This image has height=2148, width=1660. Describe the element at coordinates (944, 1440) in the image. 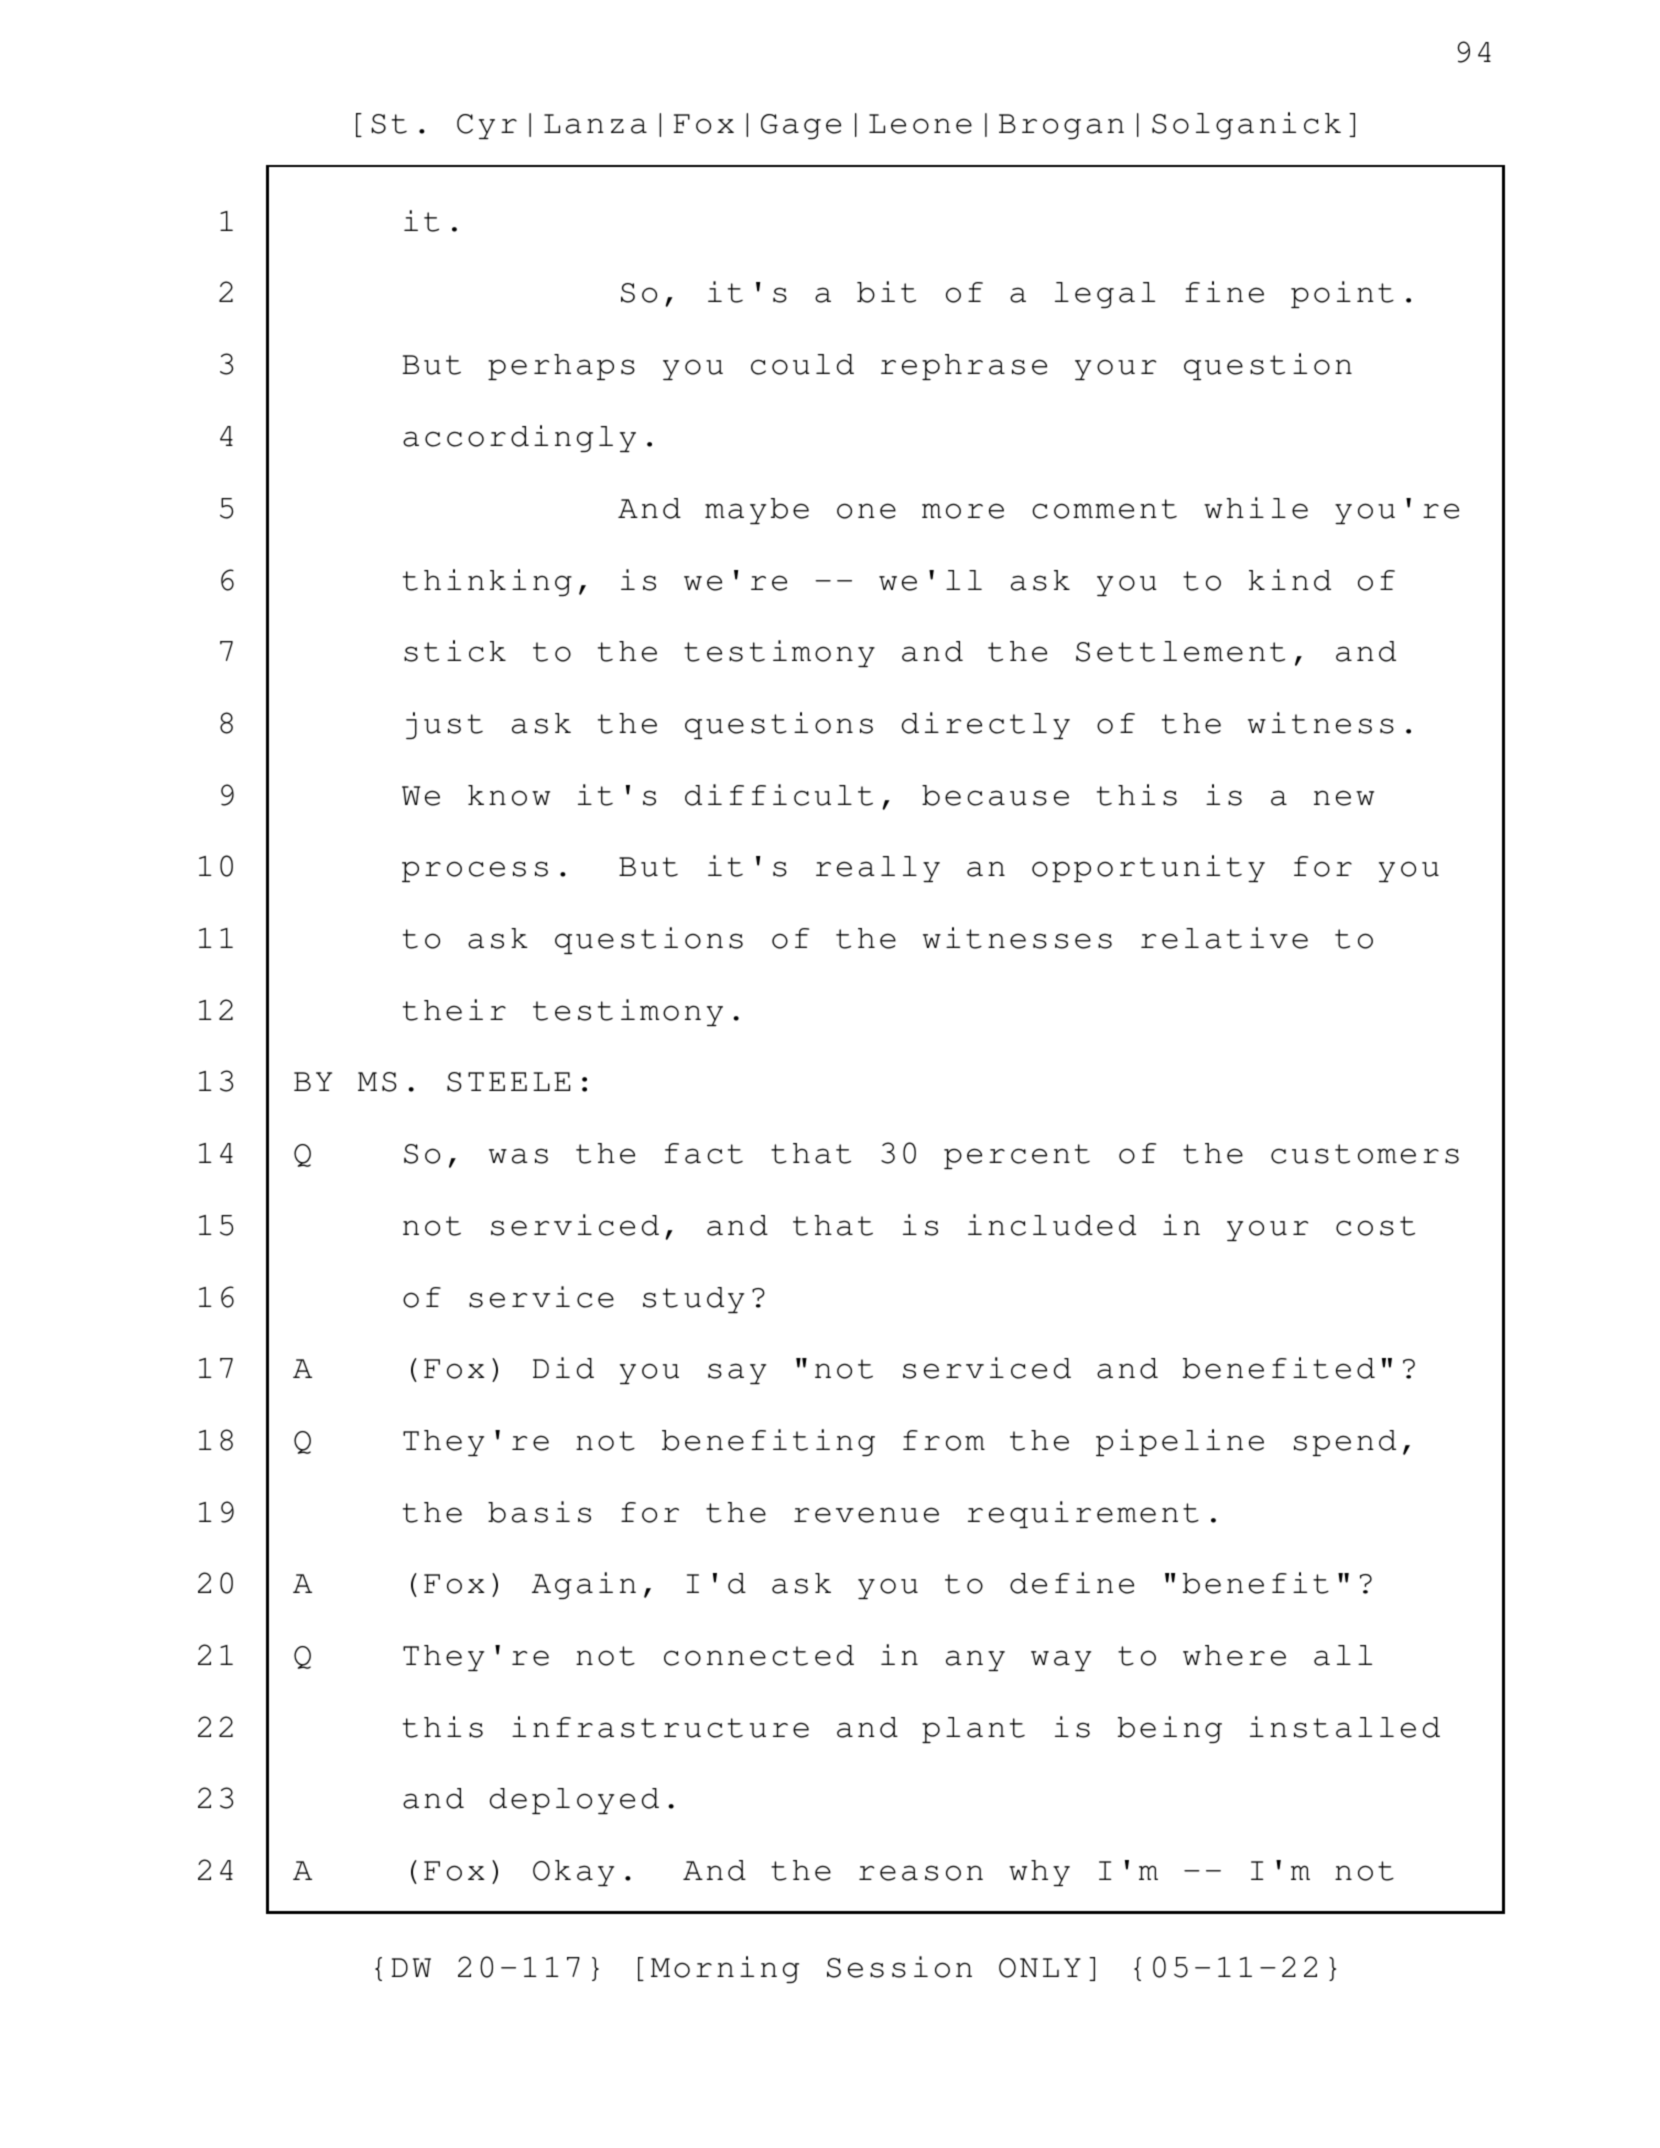

I see `from` at that location.
